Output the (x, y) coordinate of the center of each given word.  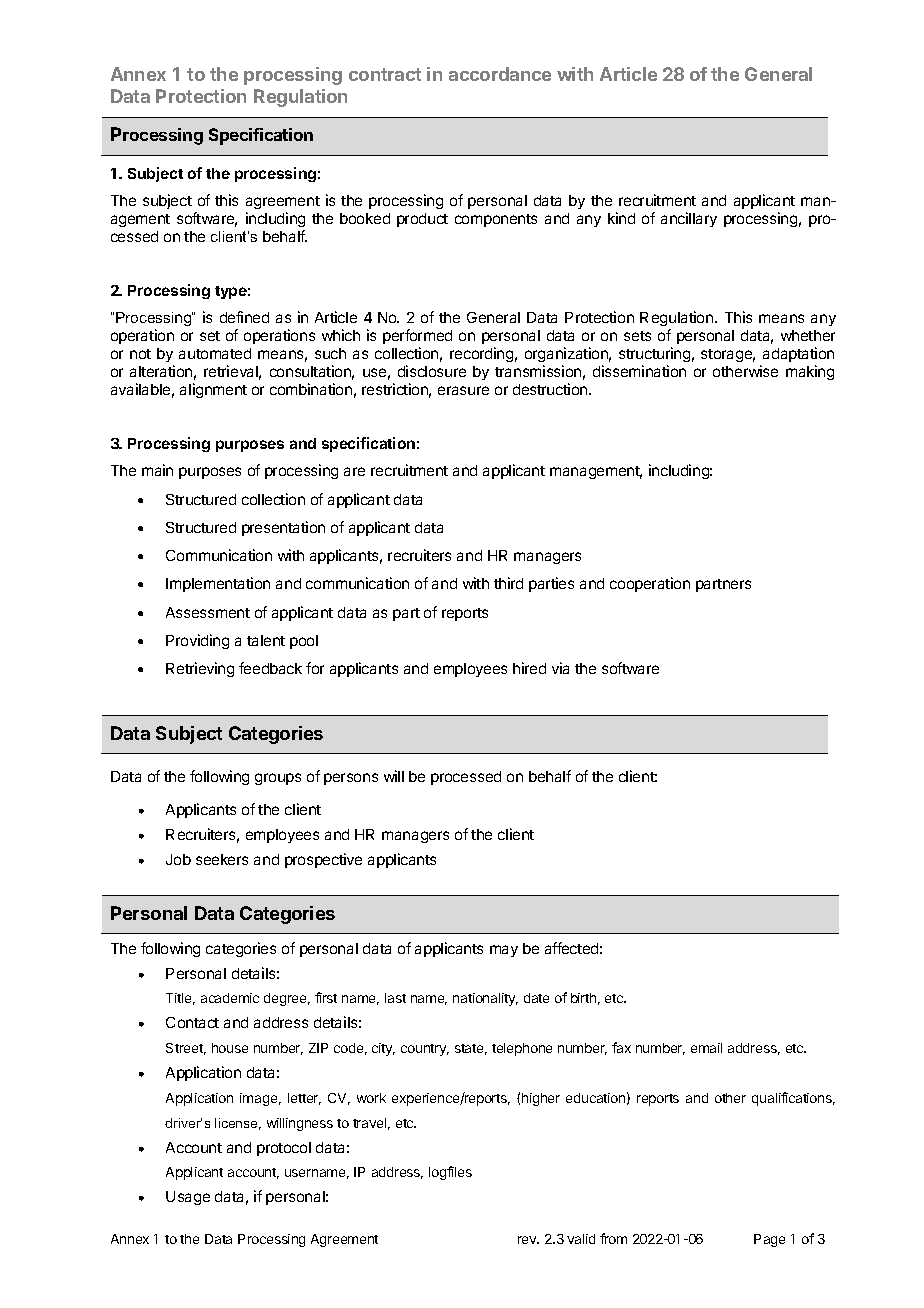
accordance (500, 74)
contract (385, 74)
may (504, 951)
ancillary (689, 219)
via (560, 668)
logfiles (450, 1173)
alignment (213, 390)
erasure (463, 390)
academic (230, 998)
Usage (188, 1198)
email (706, 1048)
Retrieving (200, 669)
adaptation (798, 354)
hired (529, 668)
